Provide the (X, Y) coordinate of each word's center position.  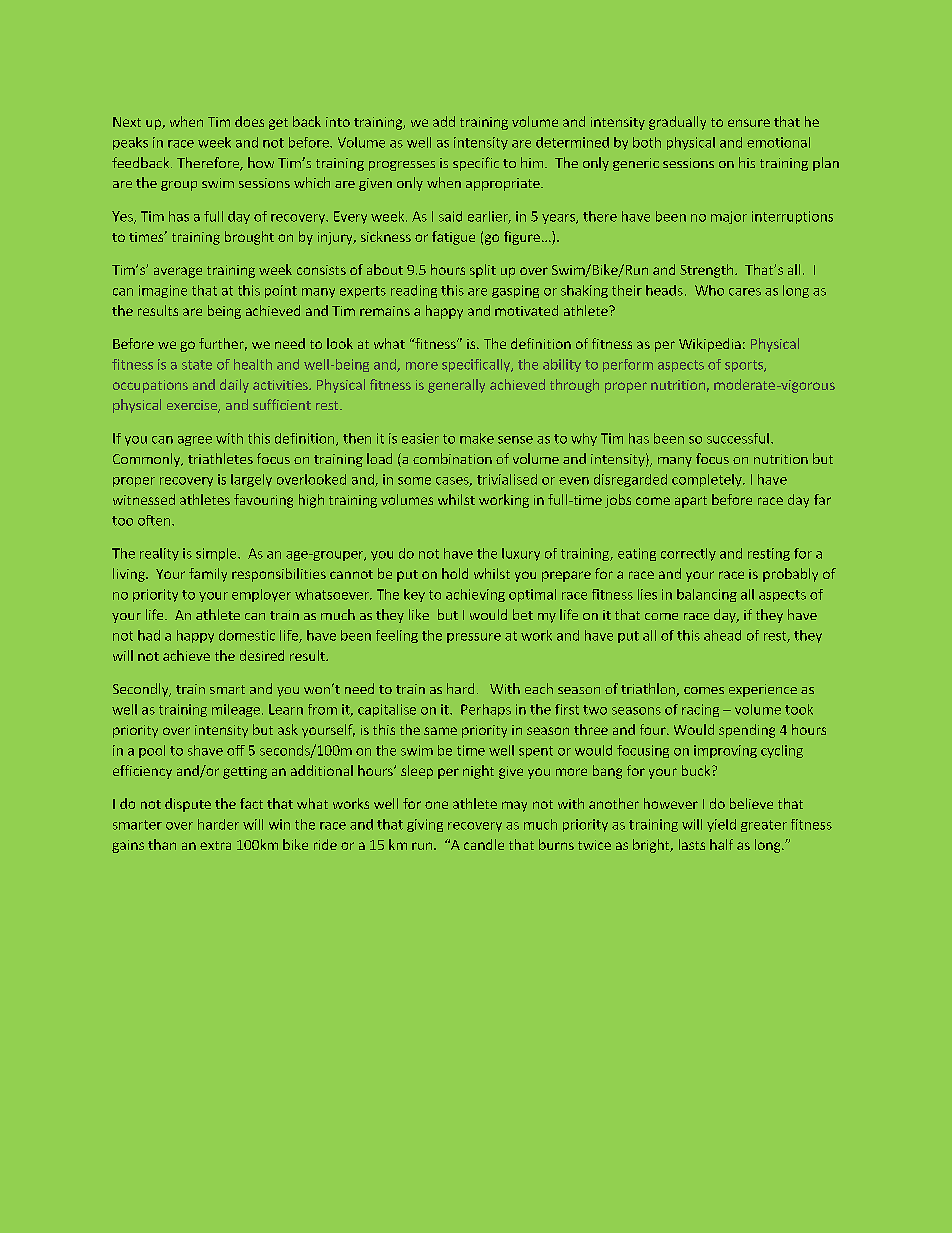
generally (456, 386)
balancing (707, 595)
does (249, 121)
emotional (778, 142)
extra (215, 845)
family (208, 575)
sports (745, 366)
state (197, 365)
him (533, 162)
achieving (475, 595)
